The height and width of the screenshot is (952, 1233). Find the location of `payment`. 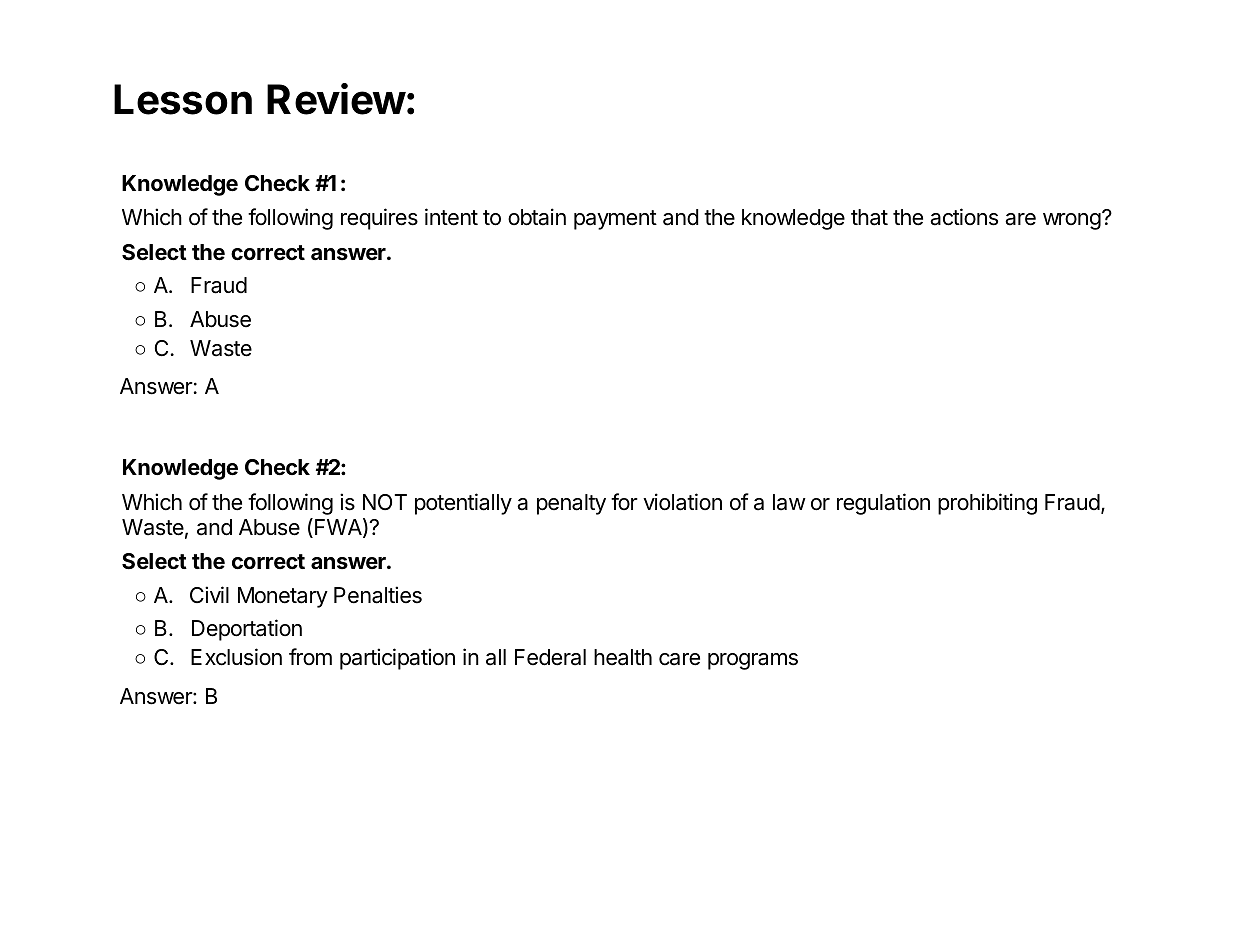

payment is located at coordinates (615, 220).
